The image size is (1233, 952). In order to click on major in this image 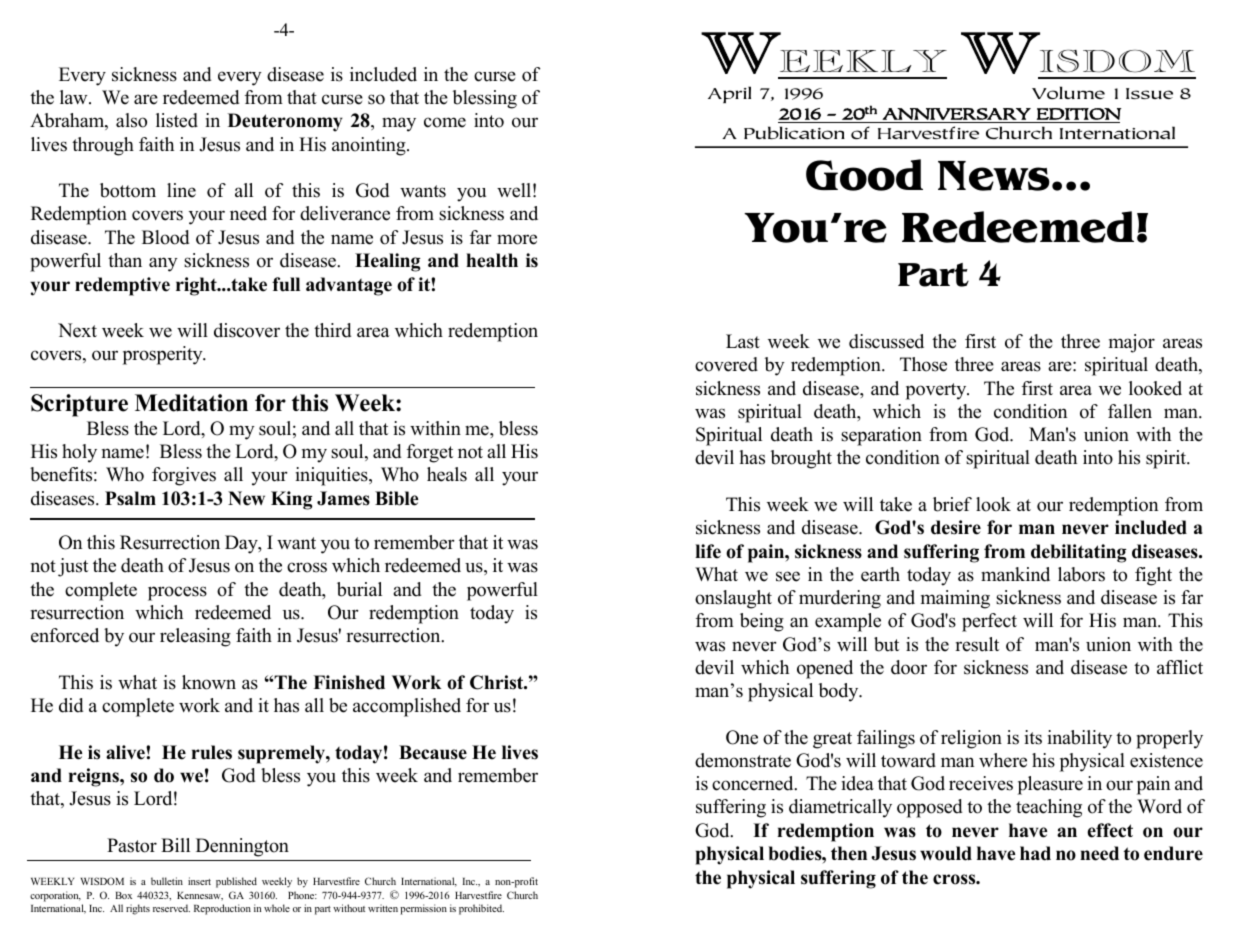, I will do `click(1132, 343)`.
